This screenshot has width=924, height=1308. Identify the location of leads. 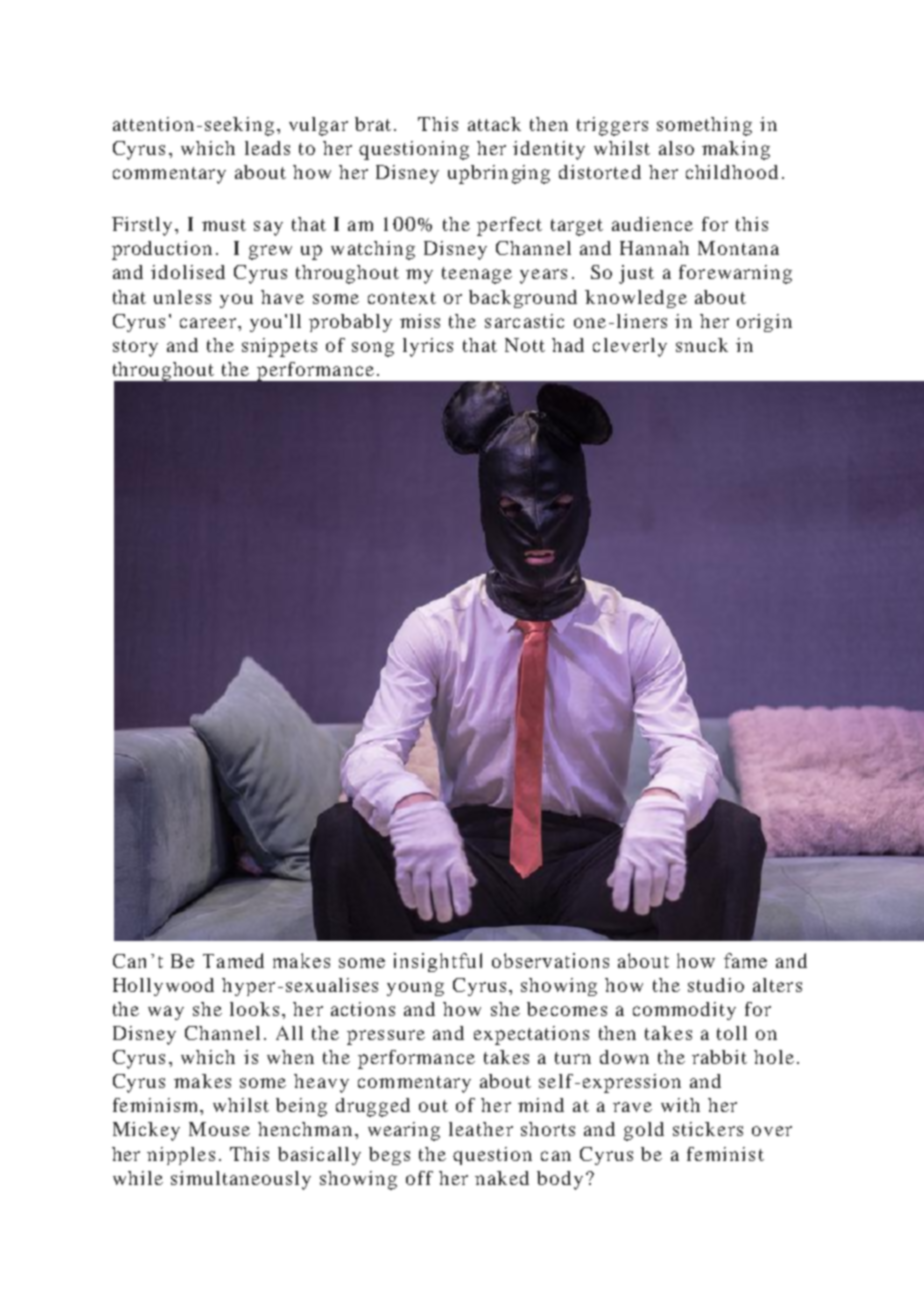
(267, 148).
